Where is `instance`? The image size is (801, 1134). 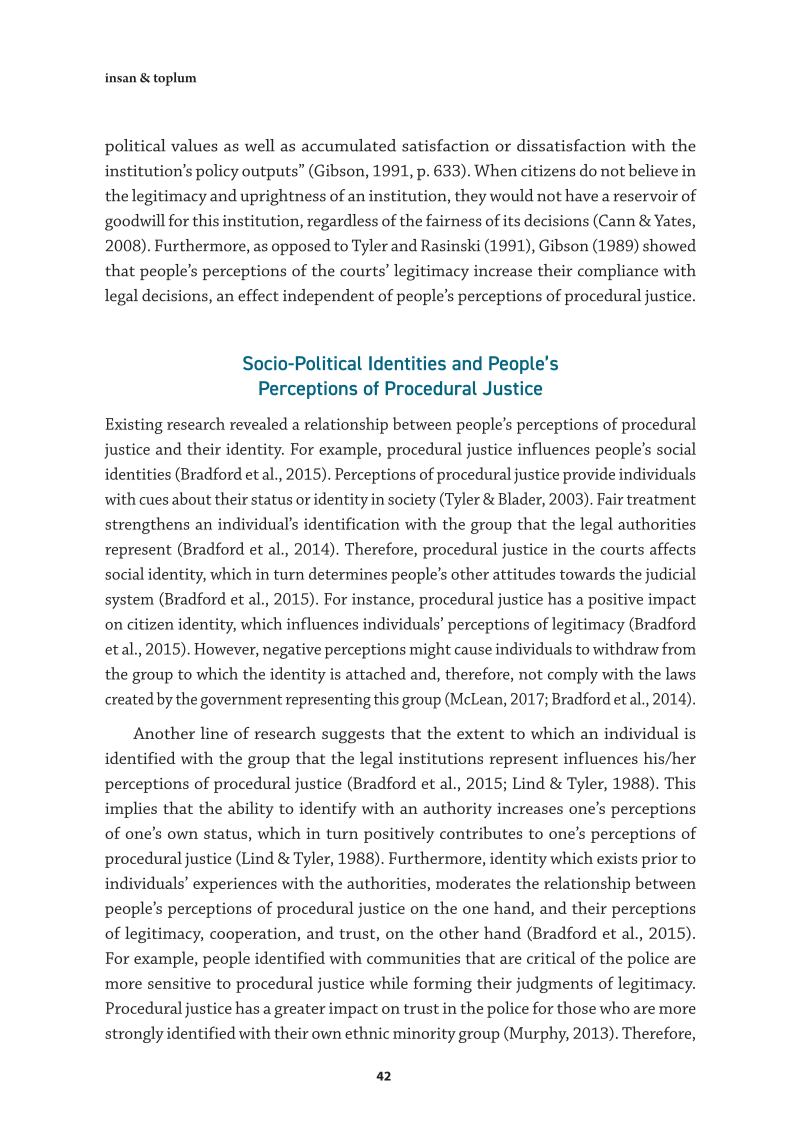 instance is located at coordinates (382, 600).
